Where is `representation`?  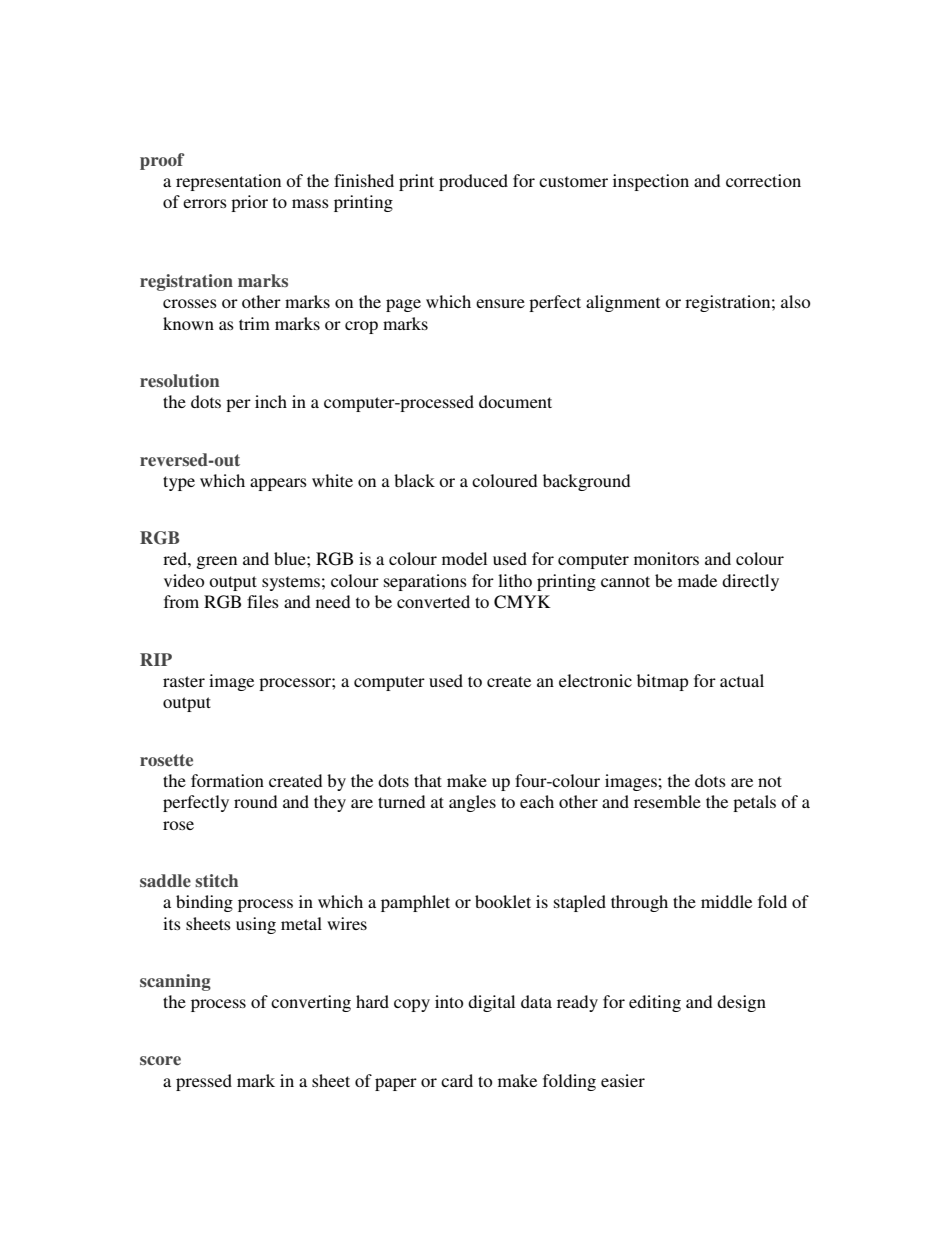 representation is located at coordinates (228, 182).
